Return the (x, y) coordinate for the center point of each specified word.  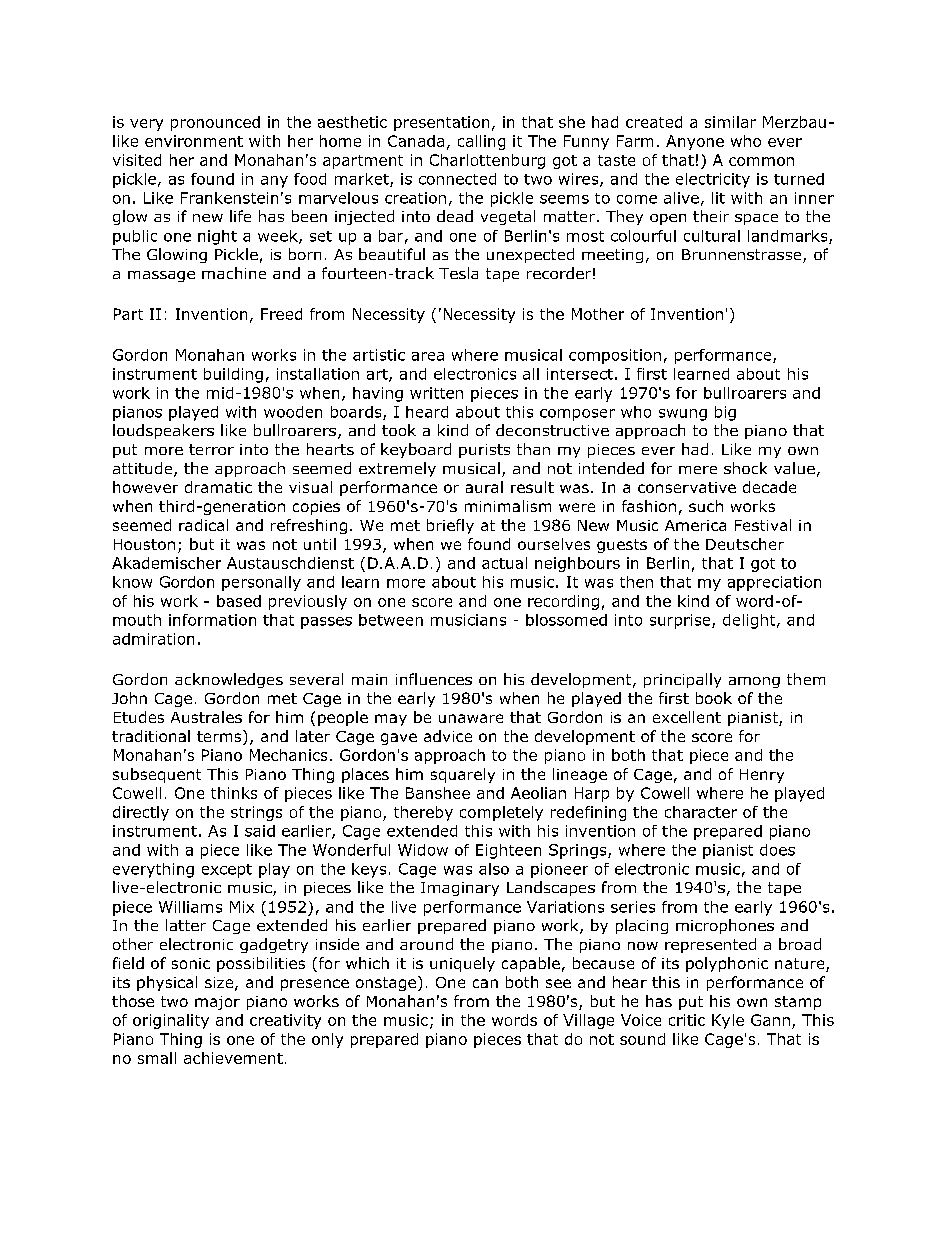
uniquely (462, 964)
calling (481, 142)
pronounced (215, 123)
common (761, 161)
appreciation (774, 583)
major (217, 1003)
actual (504, 563)
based (239, 601)
